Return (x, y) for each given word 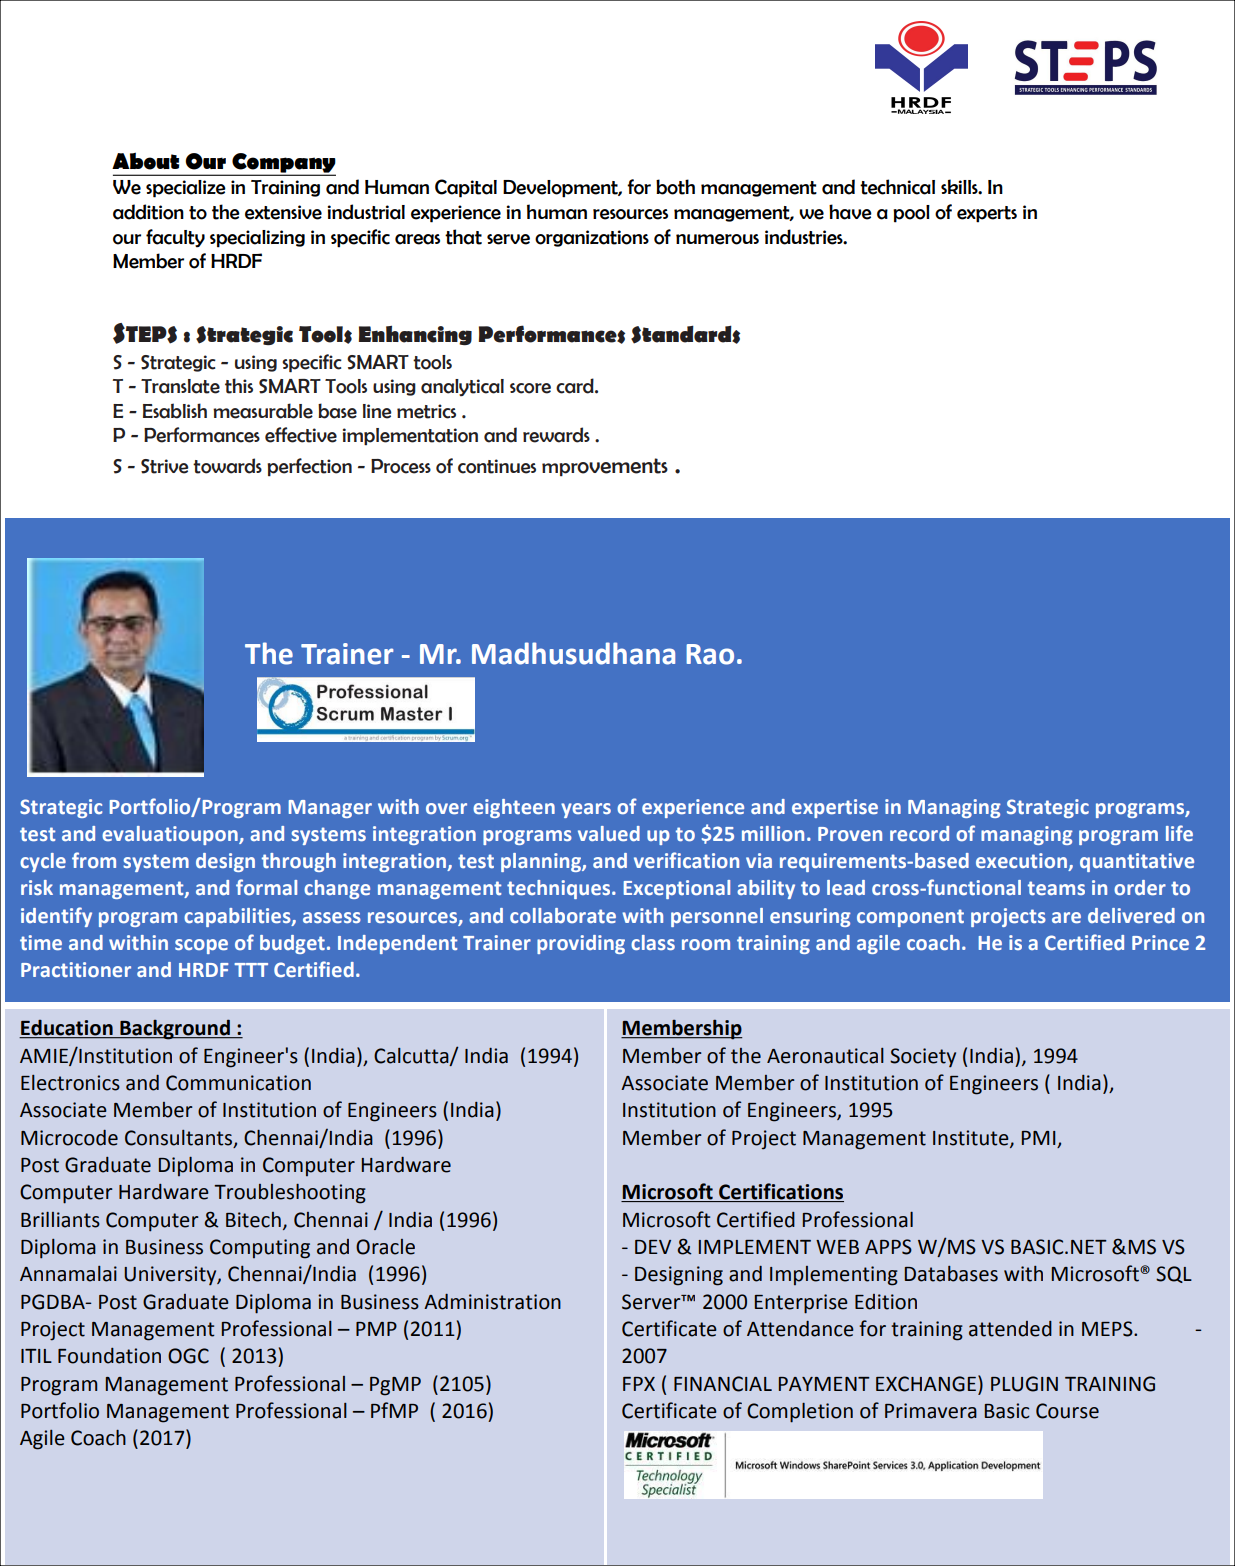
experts (987, 214)
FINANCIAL (723, 1384)
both (675, 187)
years (586, 810)
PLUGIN (1024, 1384)
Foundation (109, 1356)
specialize (186, 189)
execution (1022, 862)
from (94, 860)
